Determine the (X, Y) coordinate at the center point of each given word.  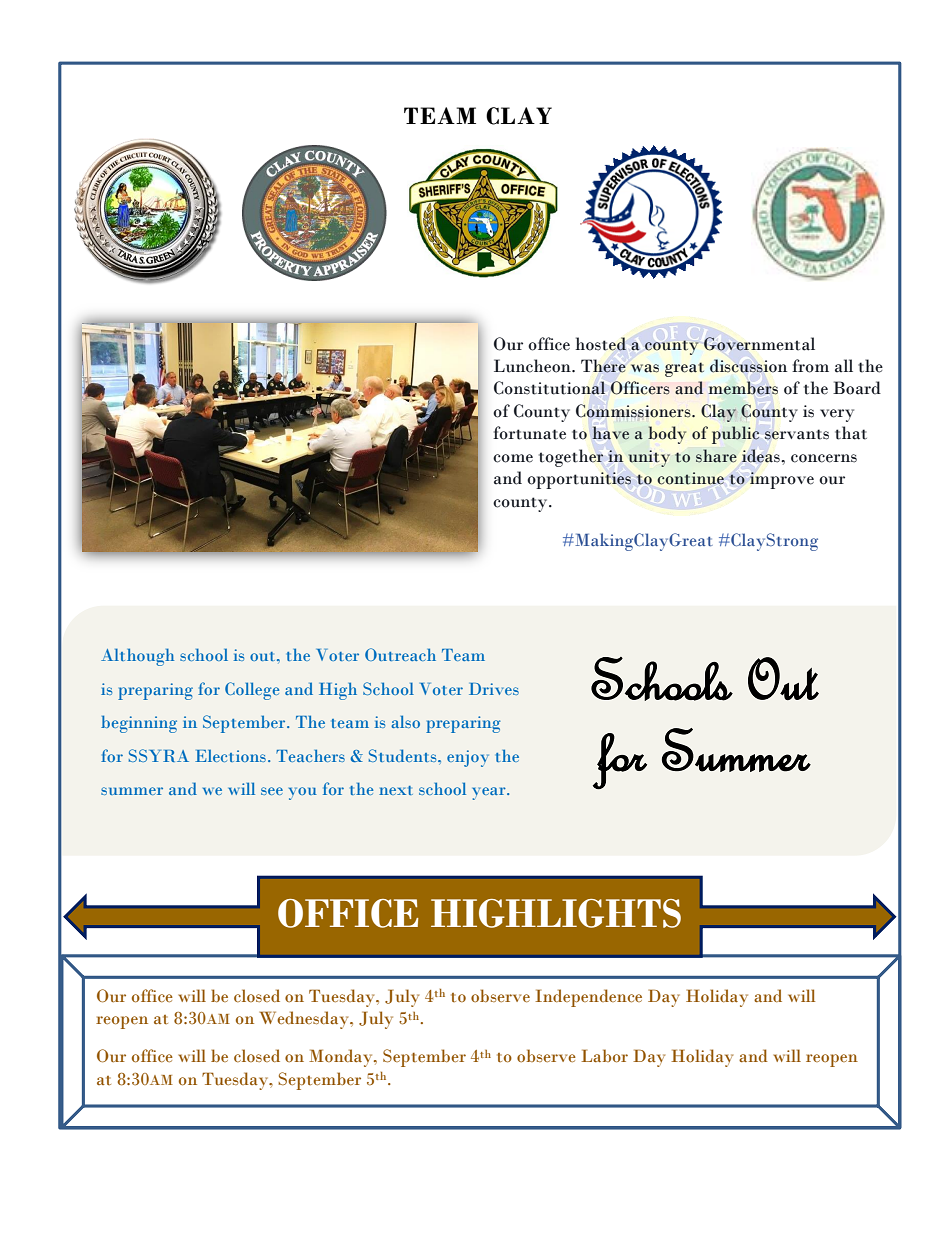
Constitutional (549, 388)
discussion (748, 366)
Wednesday (305, 1020)
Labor (604, 1056)
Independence (588, 998)
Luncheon (533, 366)
